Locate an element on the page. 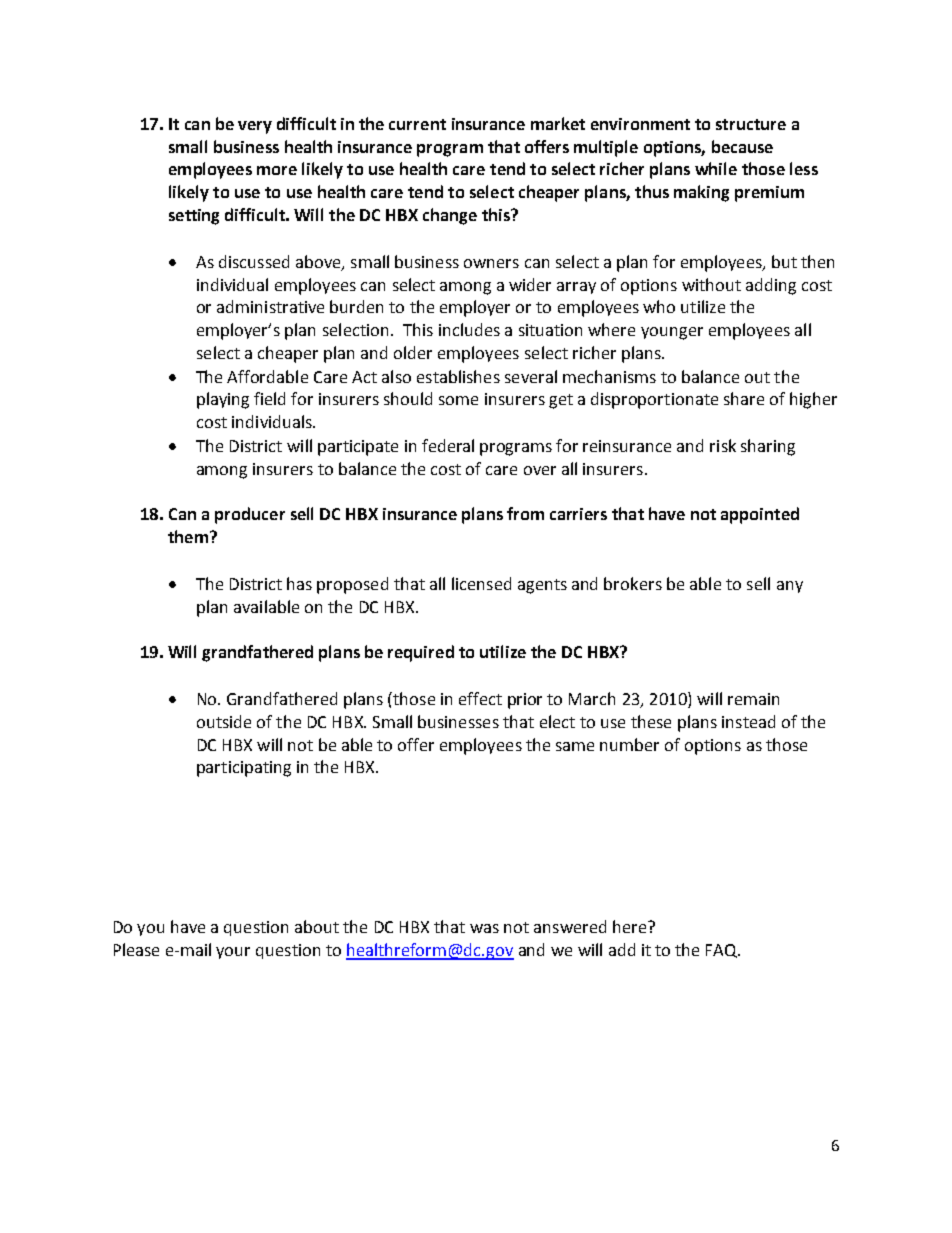 The width and height of the page is (952, 1233). younger is located at coordinates (672, 333).
